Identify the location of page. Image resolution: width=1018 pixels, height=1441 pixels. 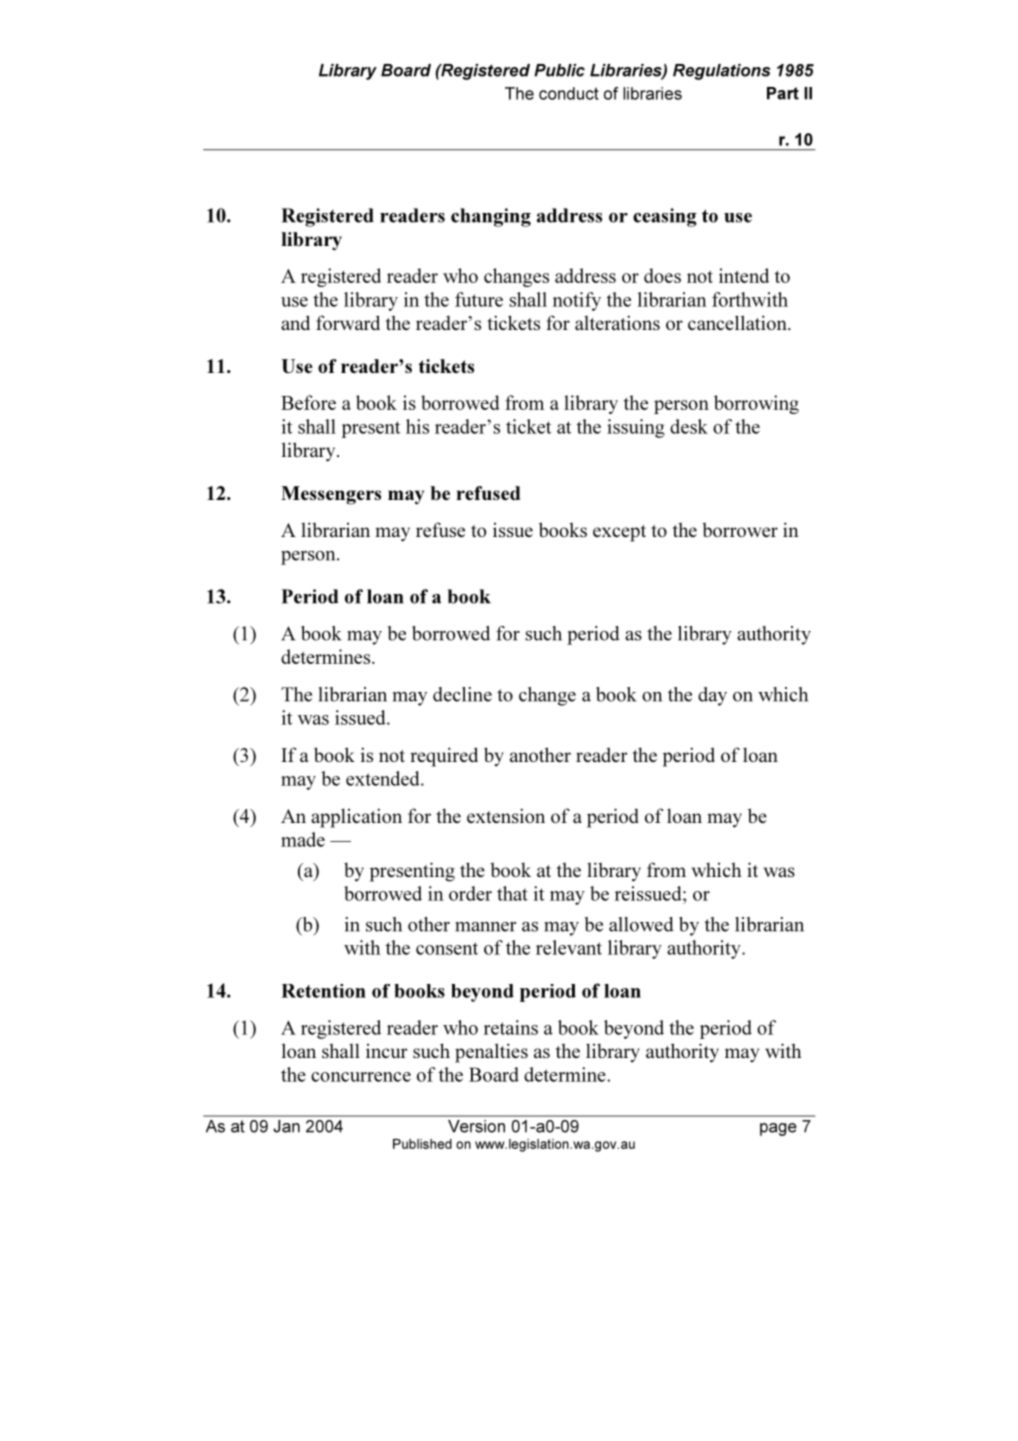
(778, 1129).
